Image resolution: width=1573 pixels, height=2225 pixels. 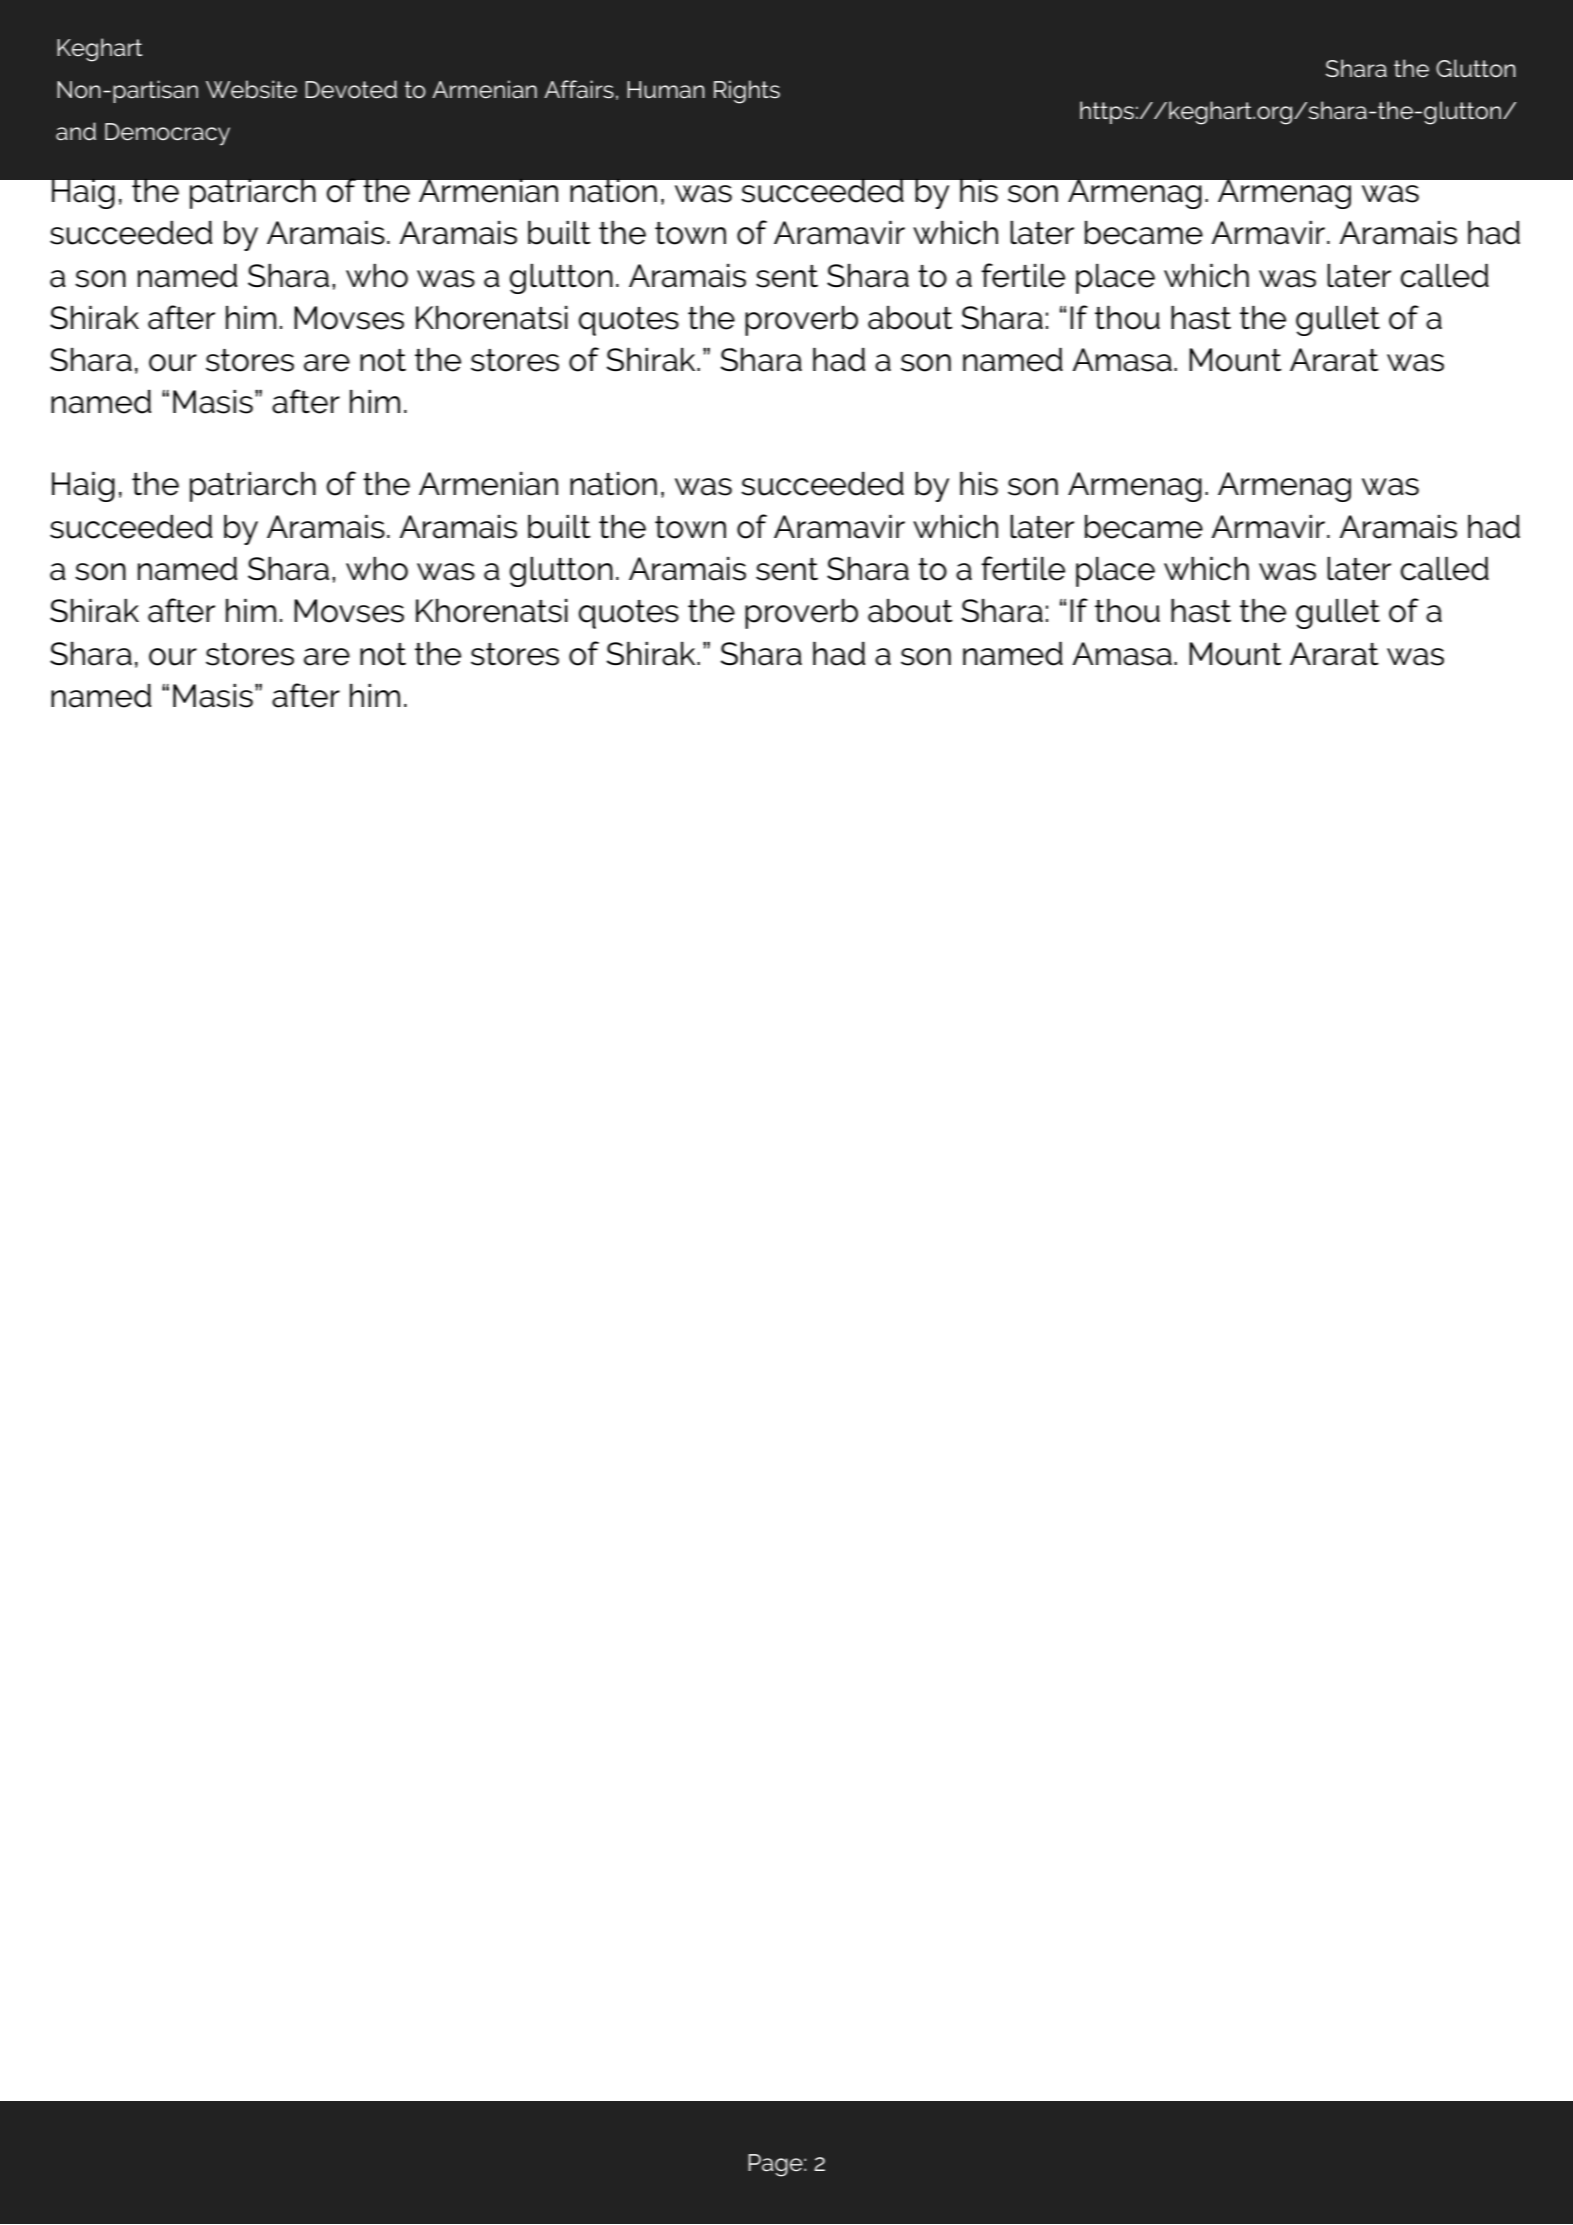 What do you see at coordinates (776, 2165) in the image?
I see `Page` at bounding box center [776, 2165].
